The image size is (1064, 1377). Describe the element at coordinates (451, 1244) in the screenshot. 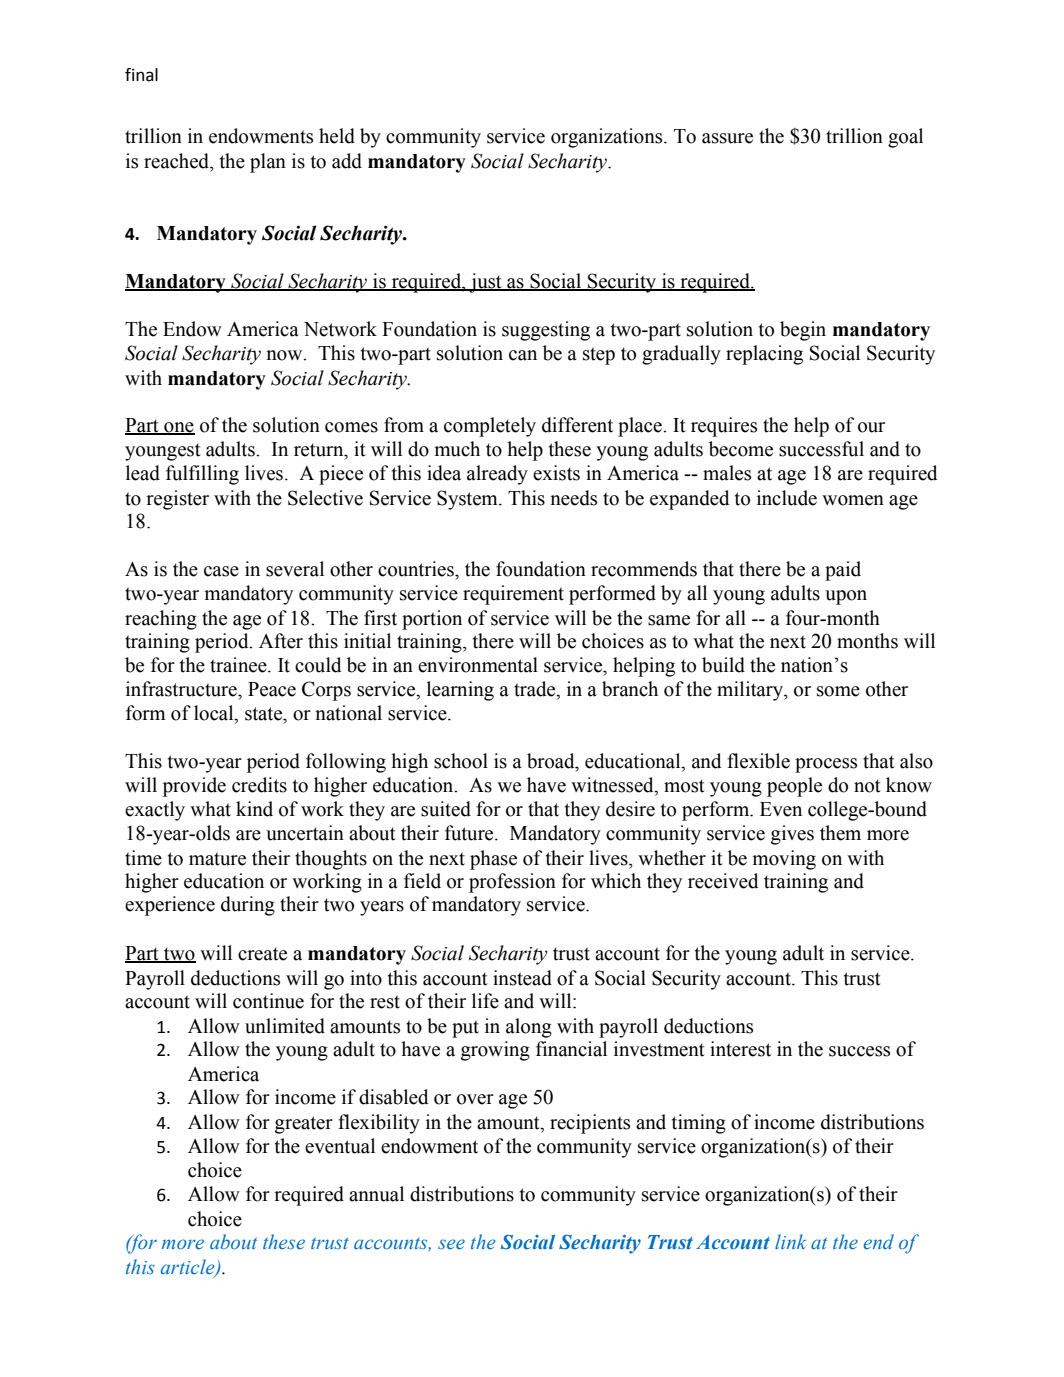

I see `see` at that location.
